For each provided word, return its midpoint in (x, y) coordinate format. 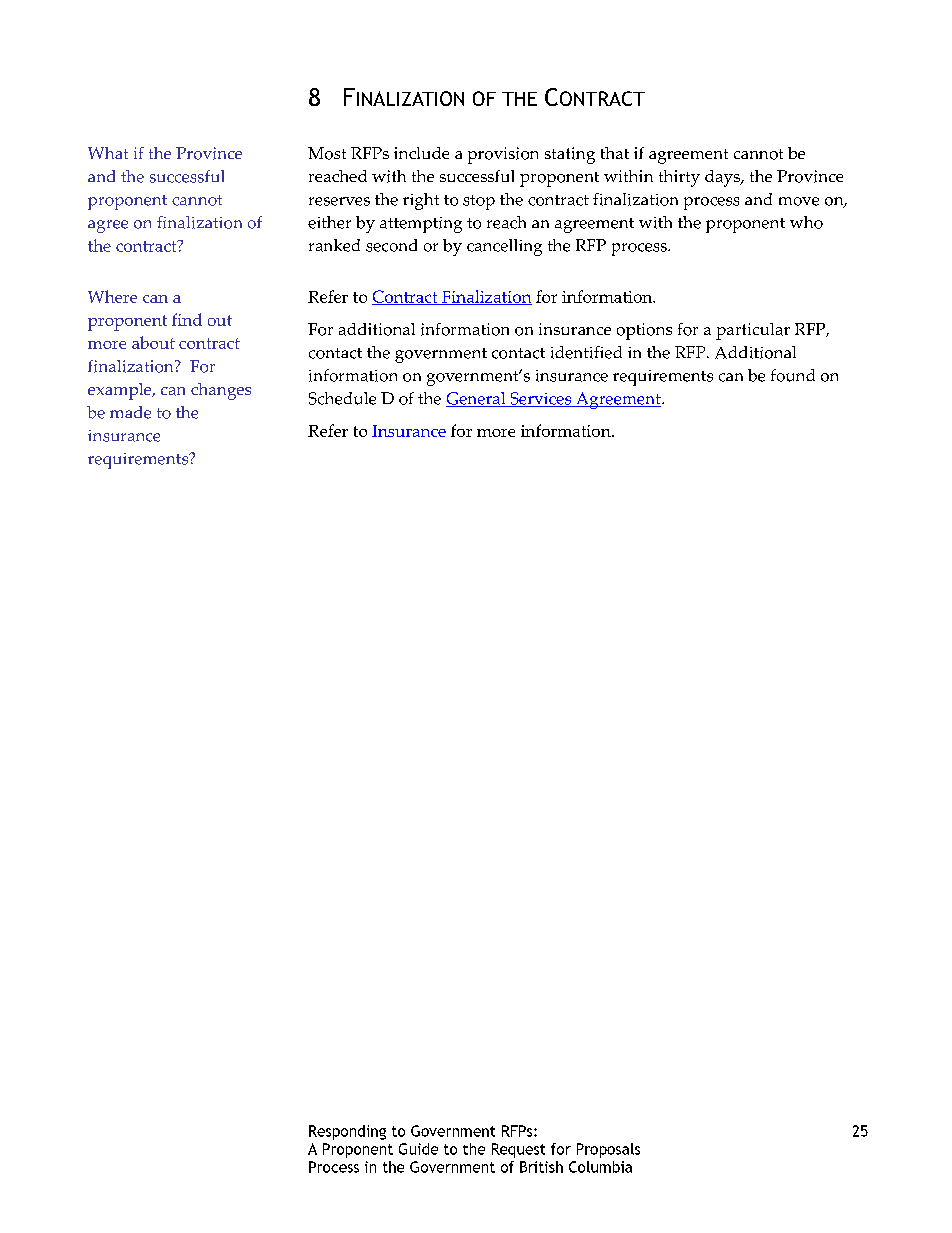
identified (586, 352)
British (541, 1167)
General (477, 399)
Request (518, 1150)
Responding (347, 1132)
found (793, 375)
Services (541, 399)
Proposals (608, 1150)
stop (479, 202)
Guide (418, 1149)
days (723, 178)
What (108, 153)
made (130, 412)
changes (221, 391)
